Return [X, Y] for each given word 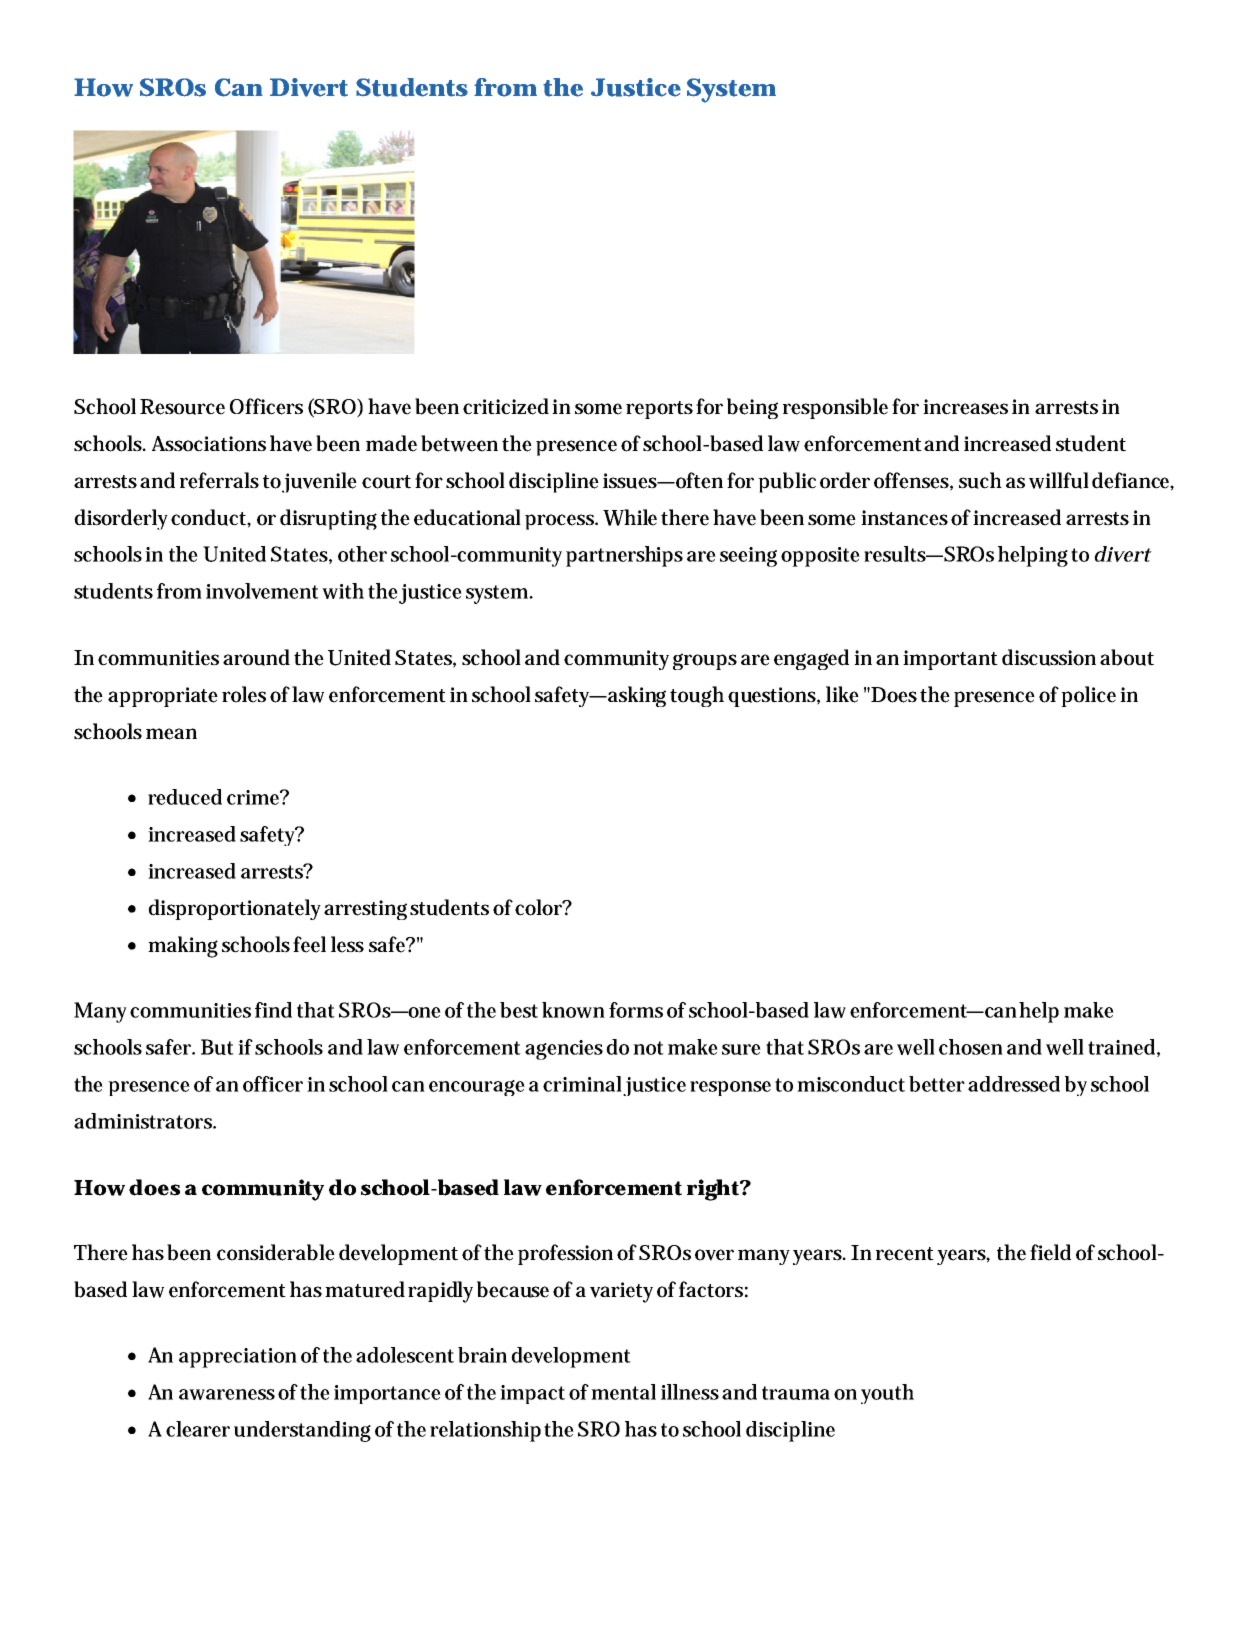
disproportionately [234, 909]
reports [659, 410]
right [714, 1190]
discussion [1049, 657]
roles [244, 694]
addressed [1014, 1084]
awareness [227, 1394]
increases [965, 407]
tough [697, 696]
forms [636, 1010]
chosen [971, 1047]
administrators [145, 1121]
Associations [209, 444]
